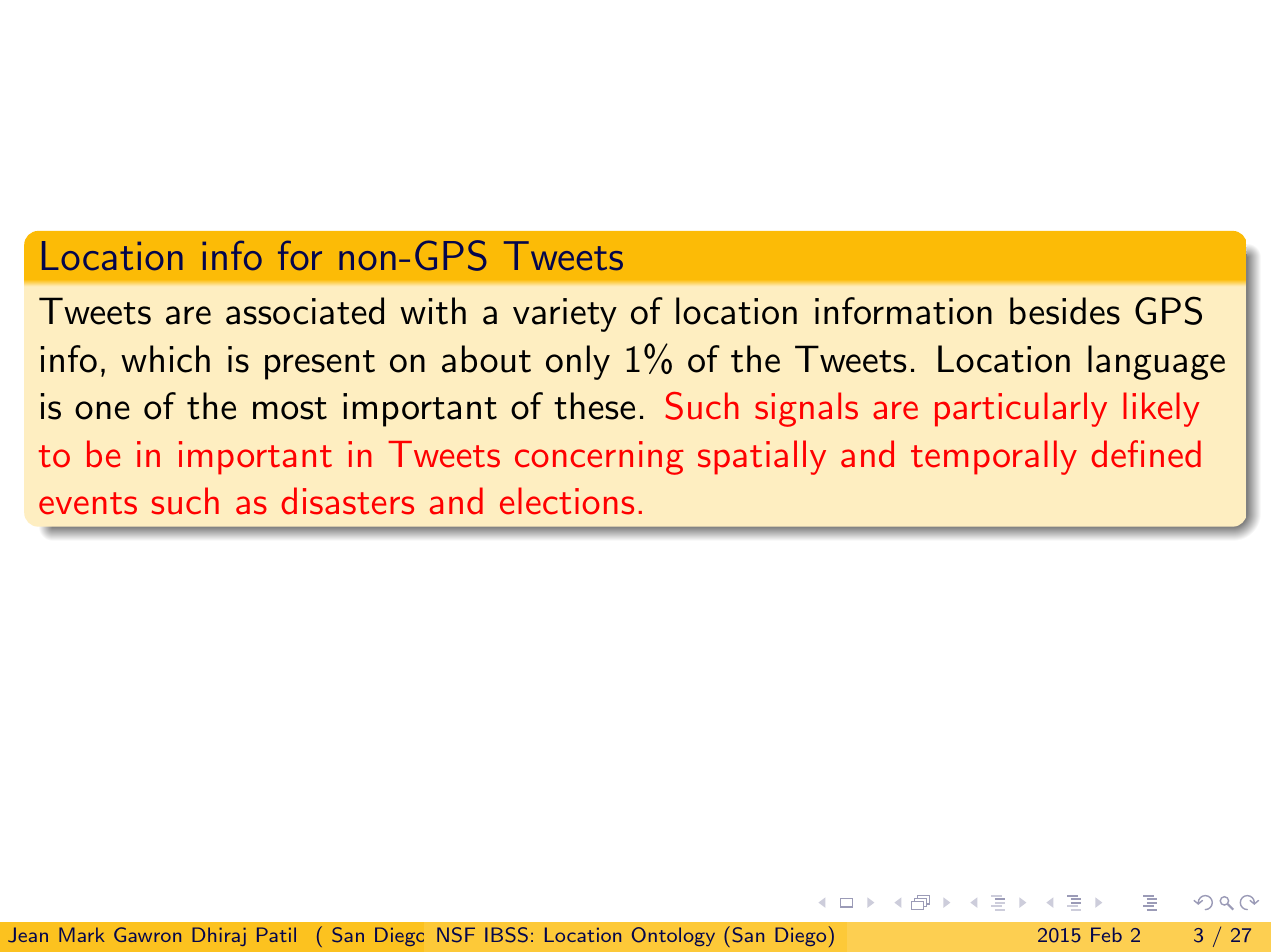  What do you see at coordinates (599, 458) in the screenshot?
I see `concerning` at bounding box center [599, 458].
